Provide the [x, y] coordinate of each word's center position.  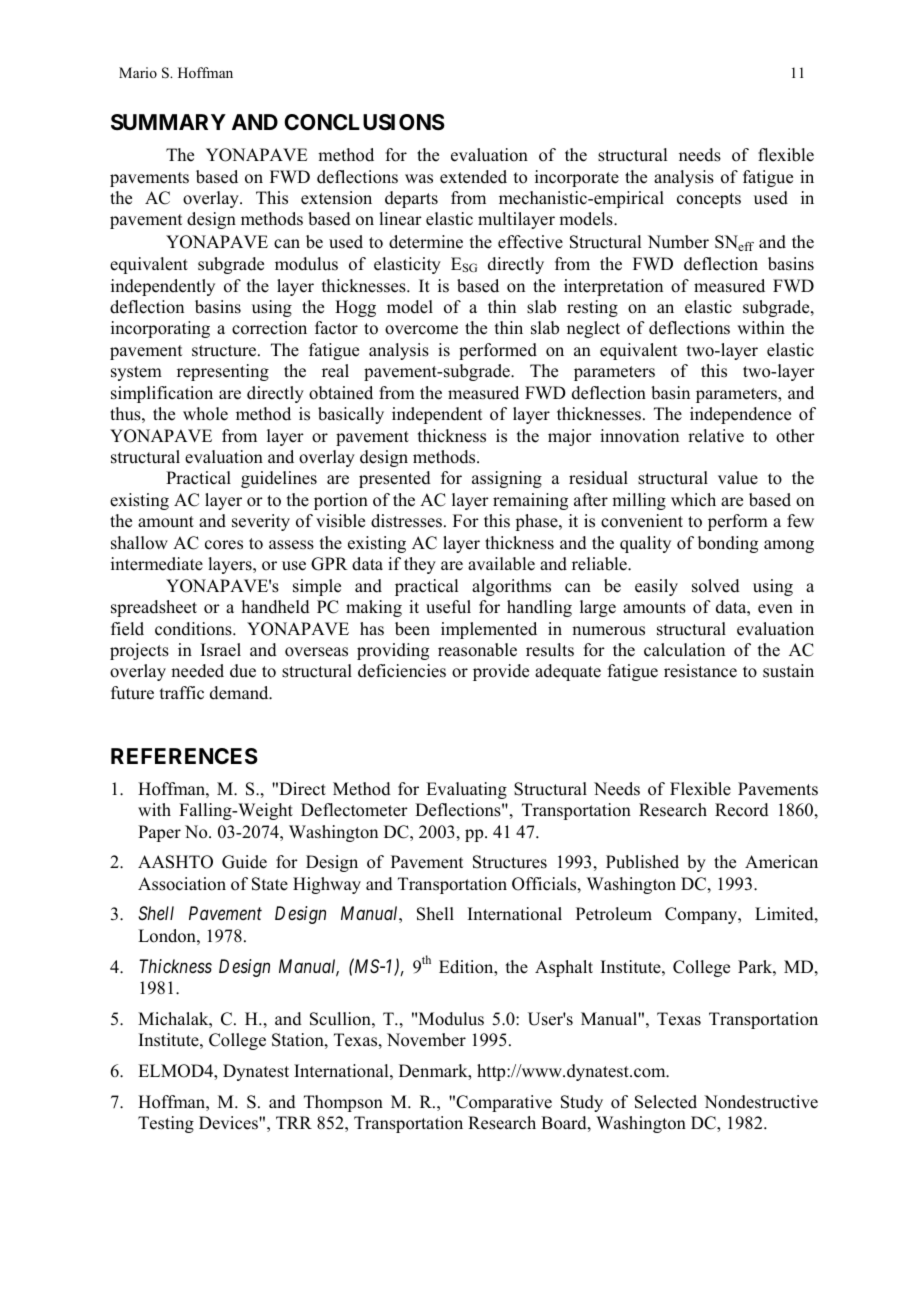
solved [716, 586]
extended [473, 177]
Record [742, 810]
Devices [229, 1123]
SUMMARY [168, 122]
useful [448, 607]
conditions [194, 629]
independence [740, 415]
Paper [159, 833]
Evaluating [466, 790]
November [426, 1040]
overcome [421, 330]
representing [223, 372]
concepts [709, 200]
